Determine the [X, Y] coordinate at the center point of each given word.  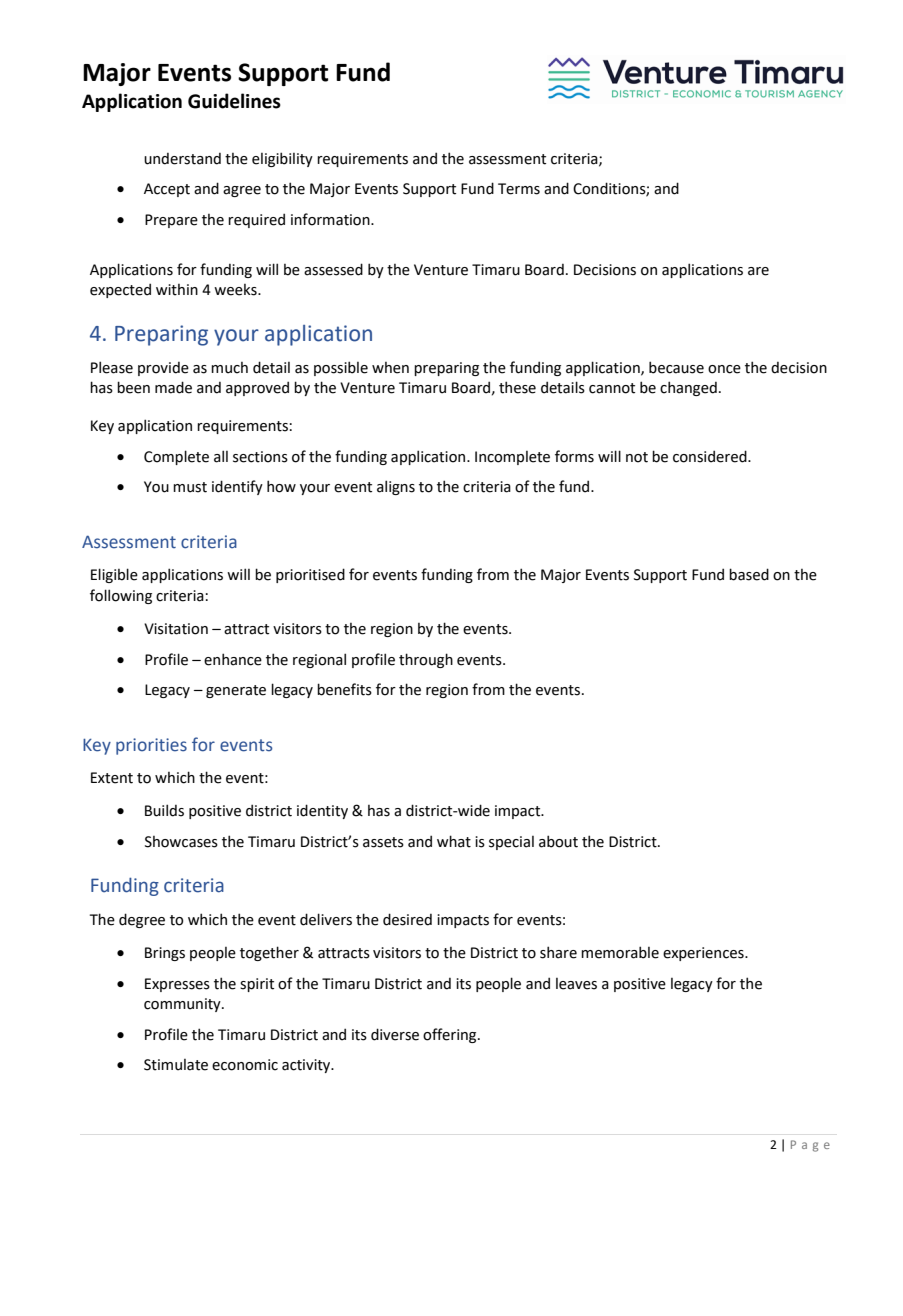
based [749, 574]
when [390, 368]
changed [688, 388]
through [426, 660]
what [454, 841]
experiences [704, 954]
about [558, 841]
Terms [519, 189]
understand [182, 159]
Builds [164, 810]
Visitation [176, 629]
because [676, 367]
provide [163, 369]
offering [451, 1035]
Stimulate [176, 1065]
